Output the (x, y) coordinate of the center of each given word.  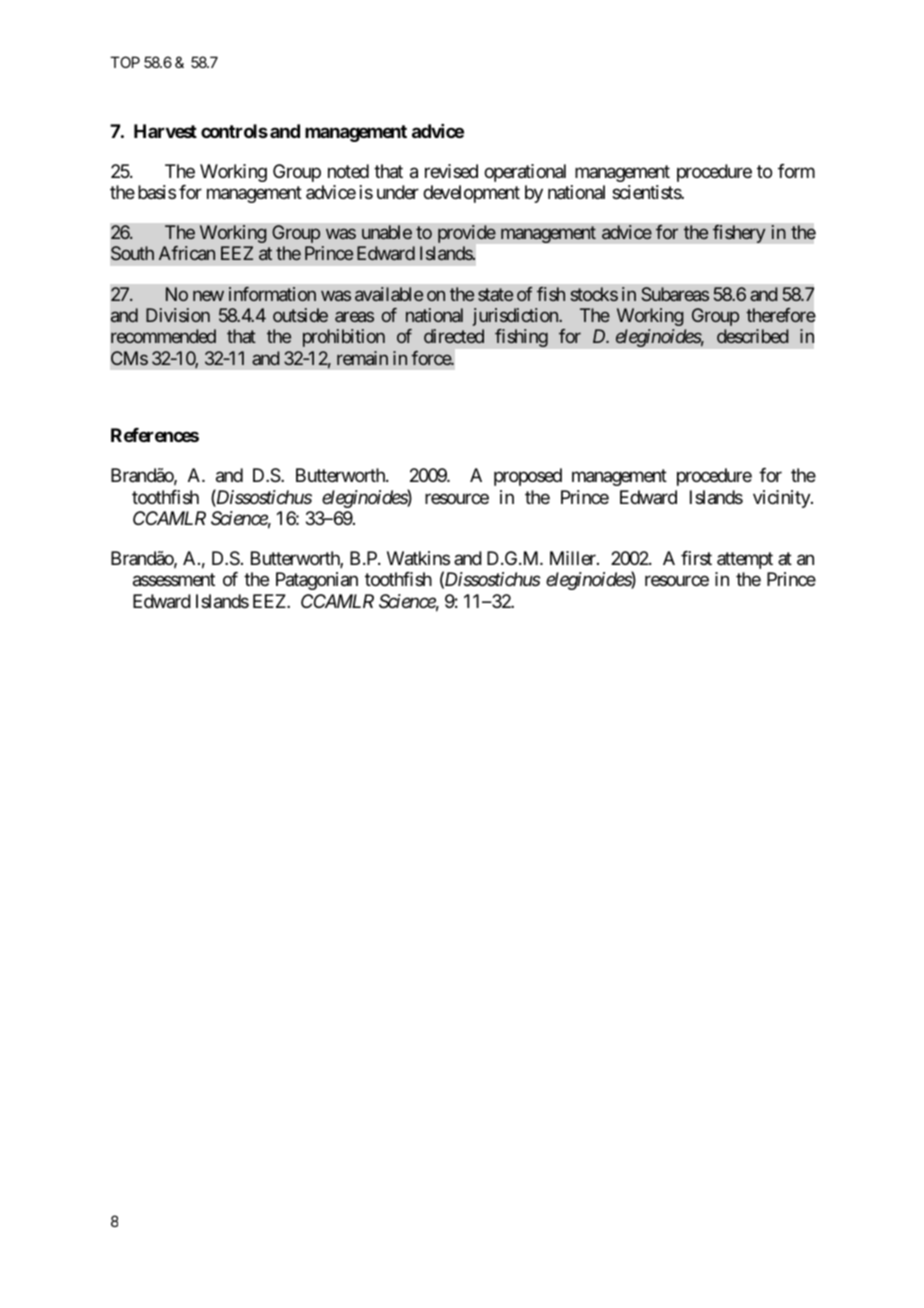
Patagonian (317, 581)
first (696, 558)
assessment (174, 580)
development (471, 194)
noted (348, 171)
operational (525, 173)
